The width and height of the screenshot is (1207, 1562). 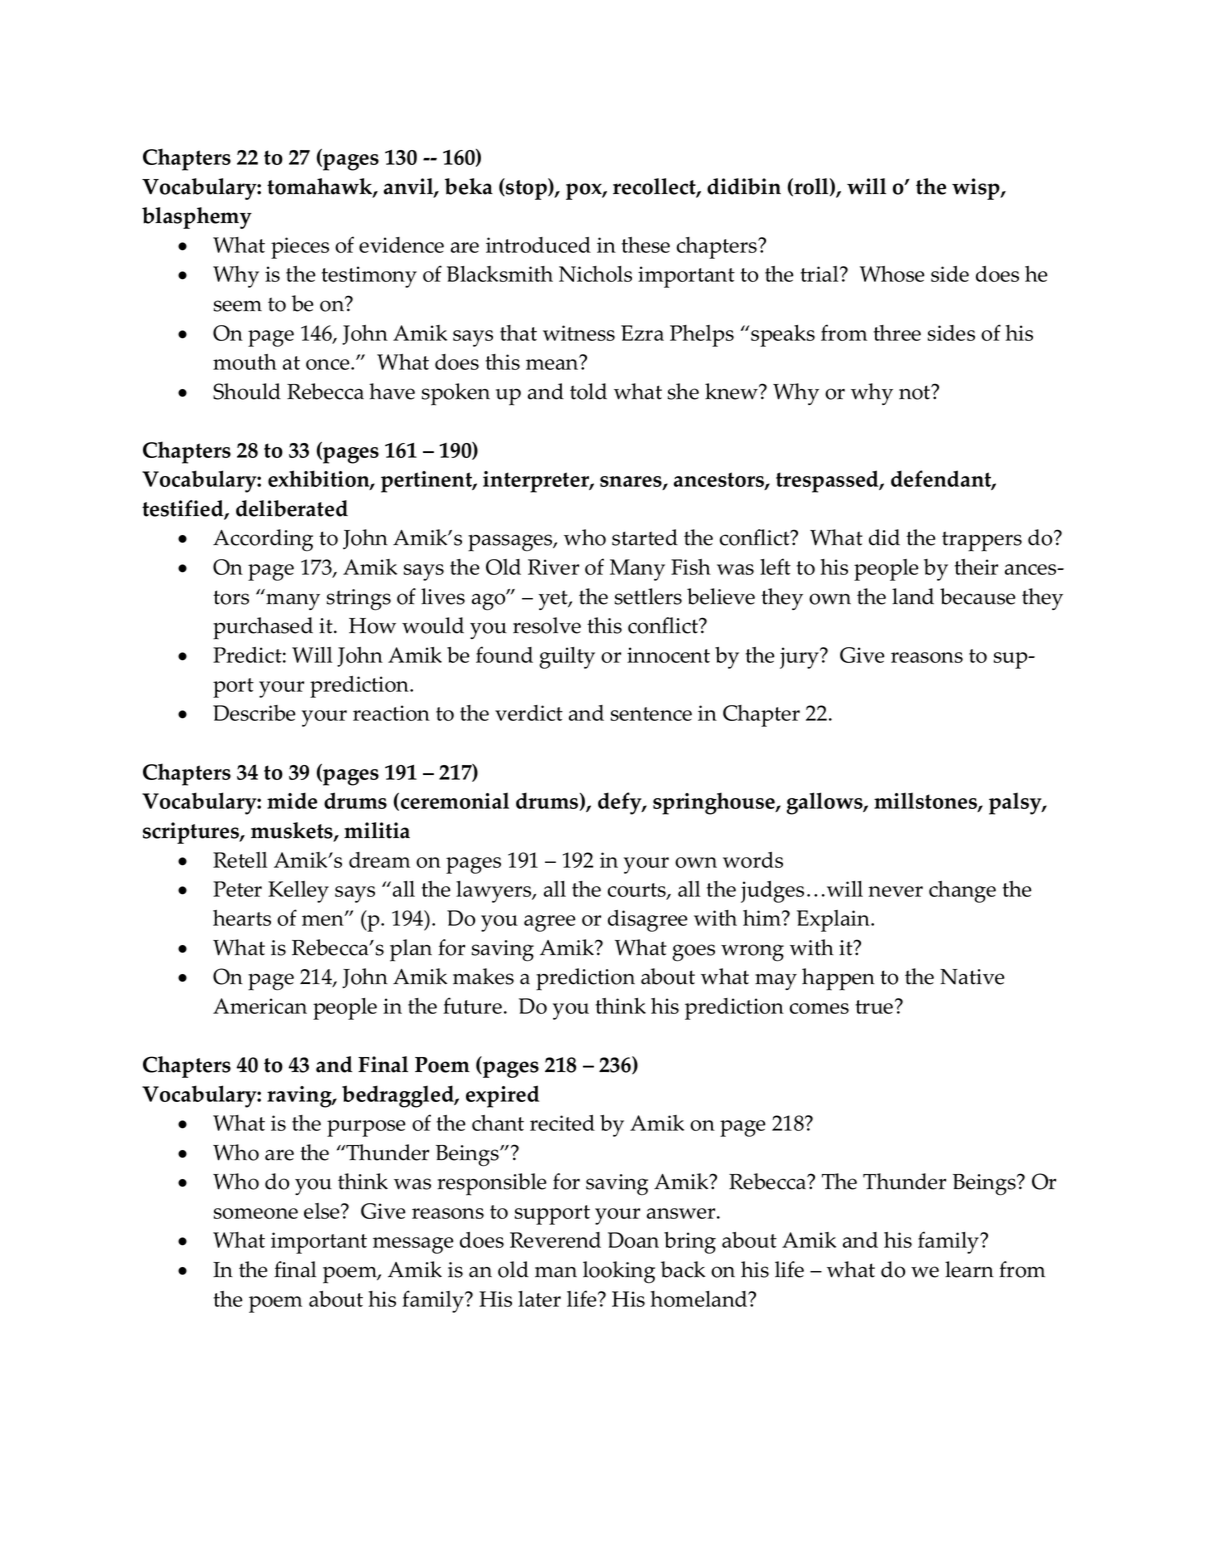 I want to click on Whose, so click(x=892, y=274).
